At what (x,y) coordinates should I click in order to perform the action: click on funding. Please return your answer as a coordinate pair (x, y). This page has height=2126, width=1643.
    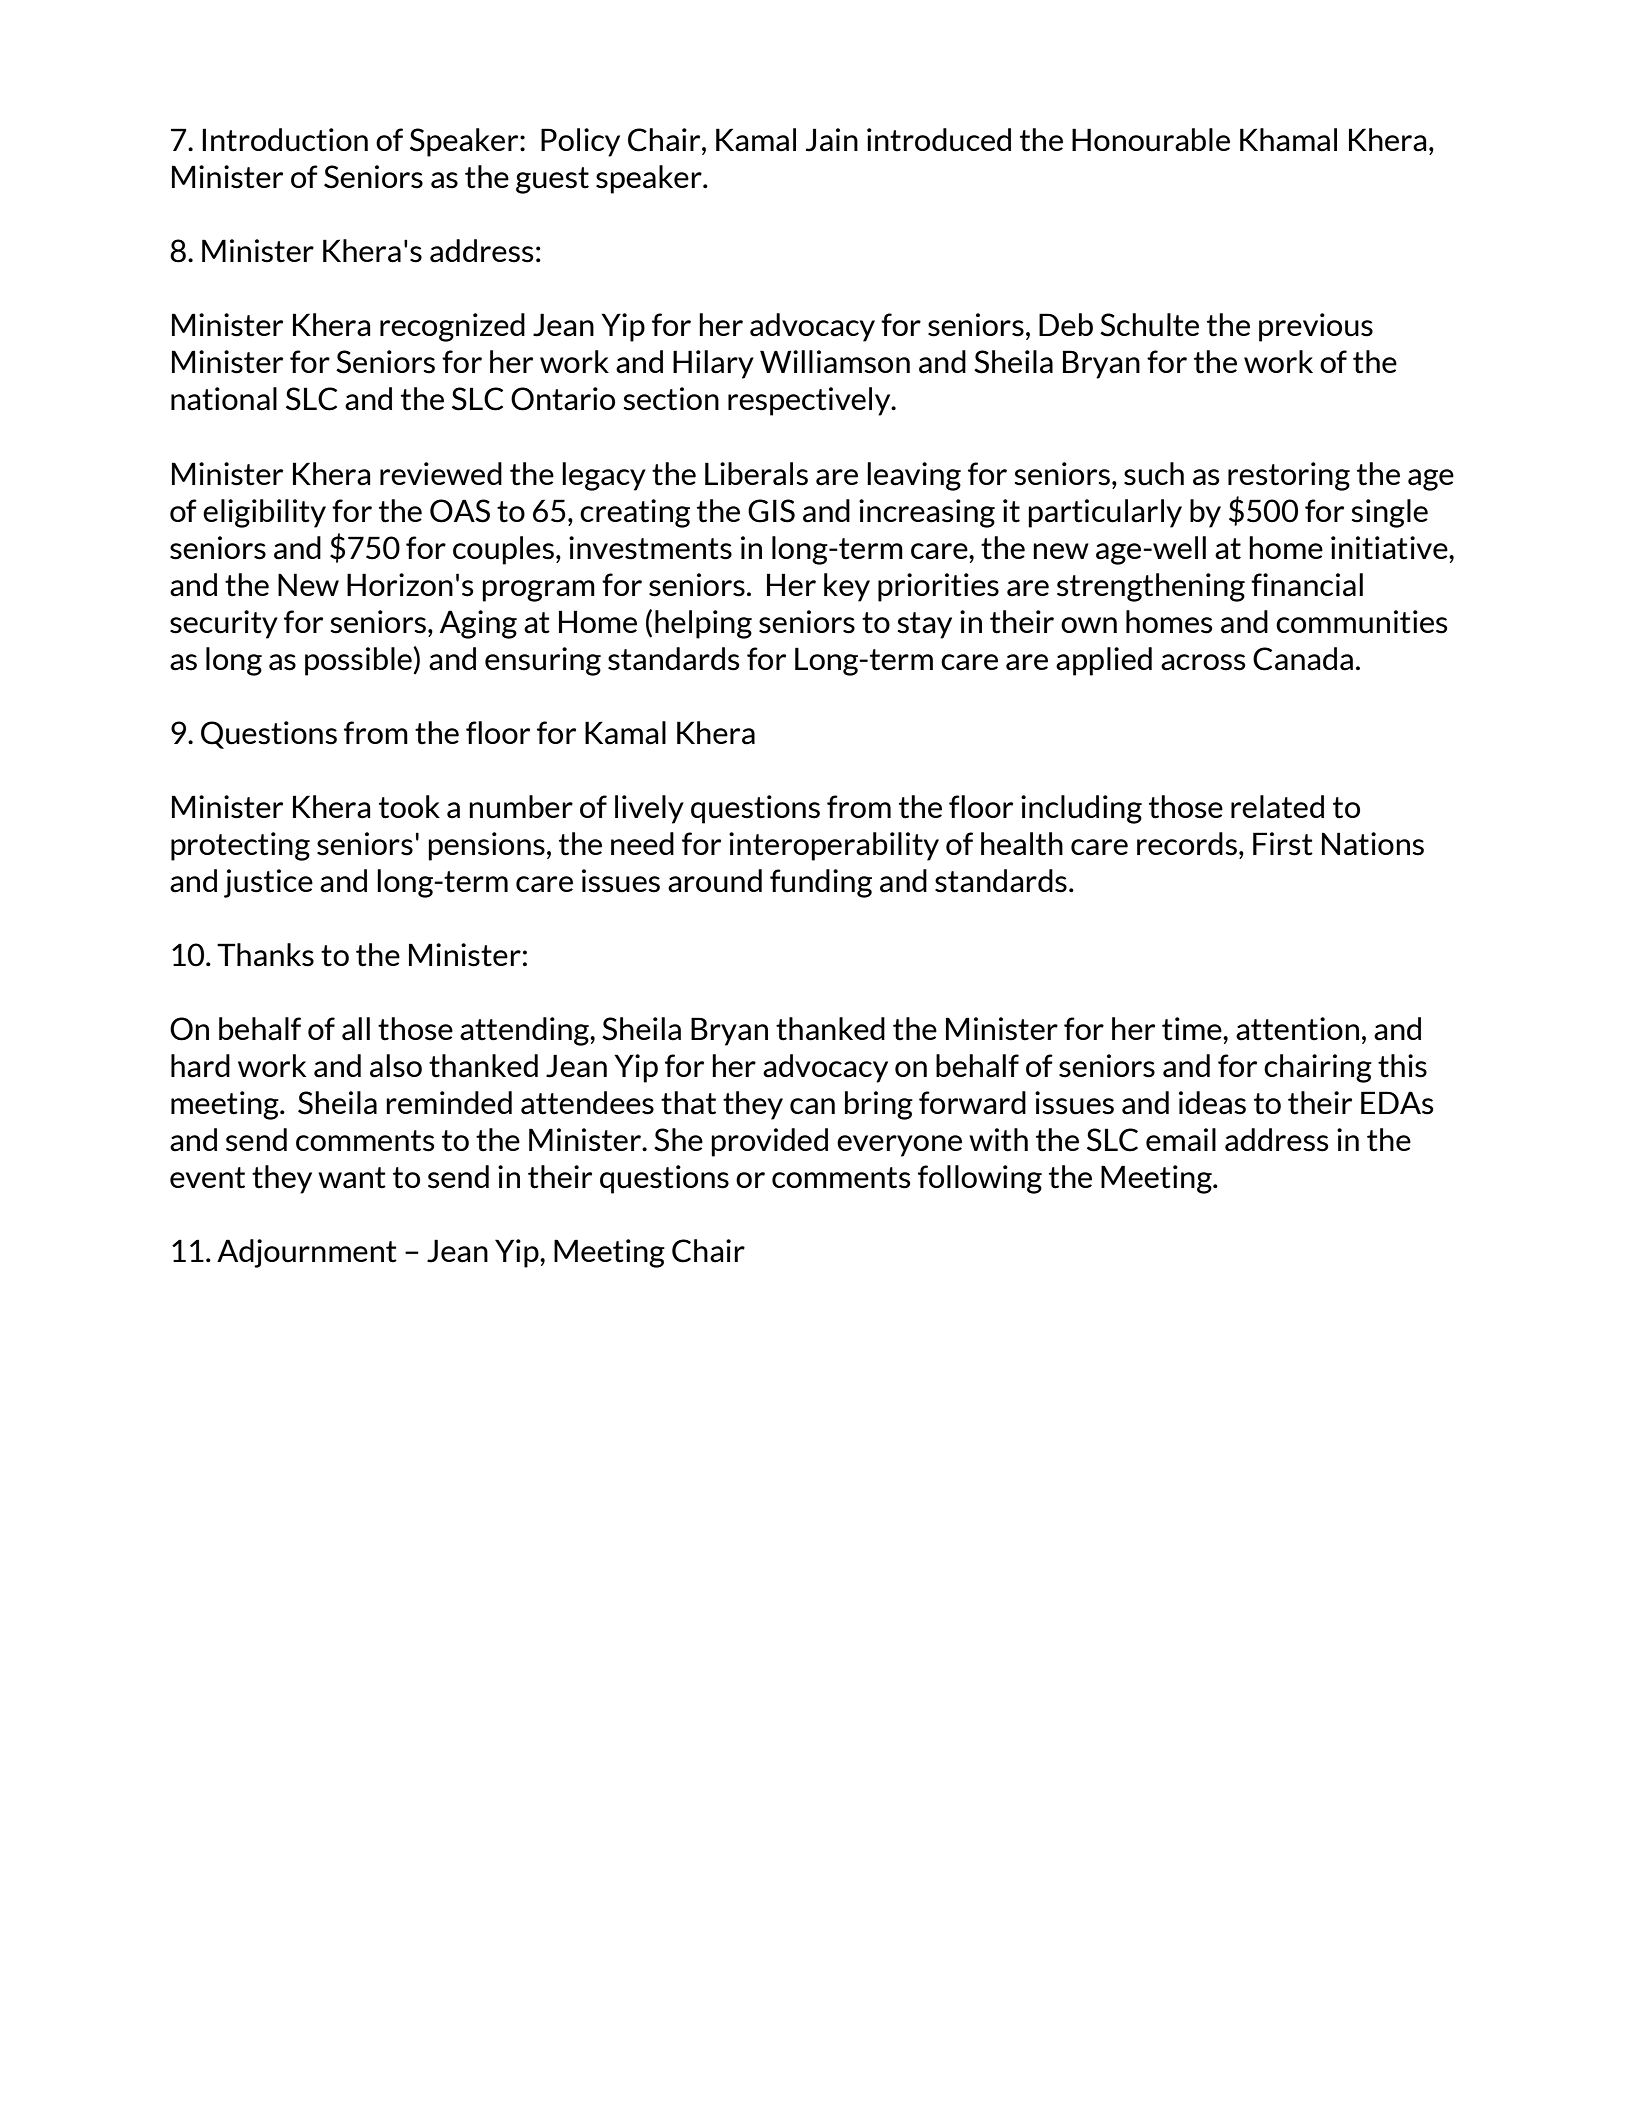
    Looking at the image, I should click on (821, 883).
